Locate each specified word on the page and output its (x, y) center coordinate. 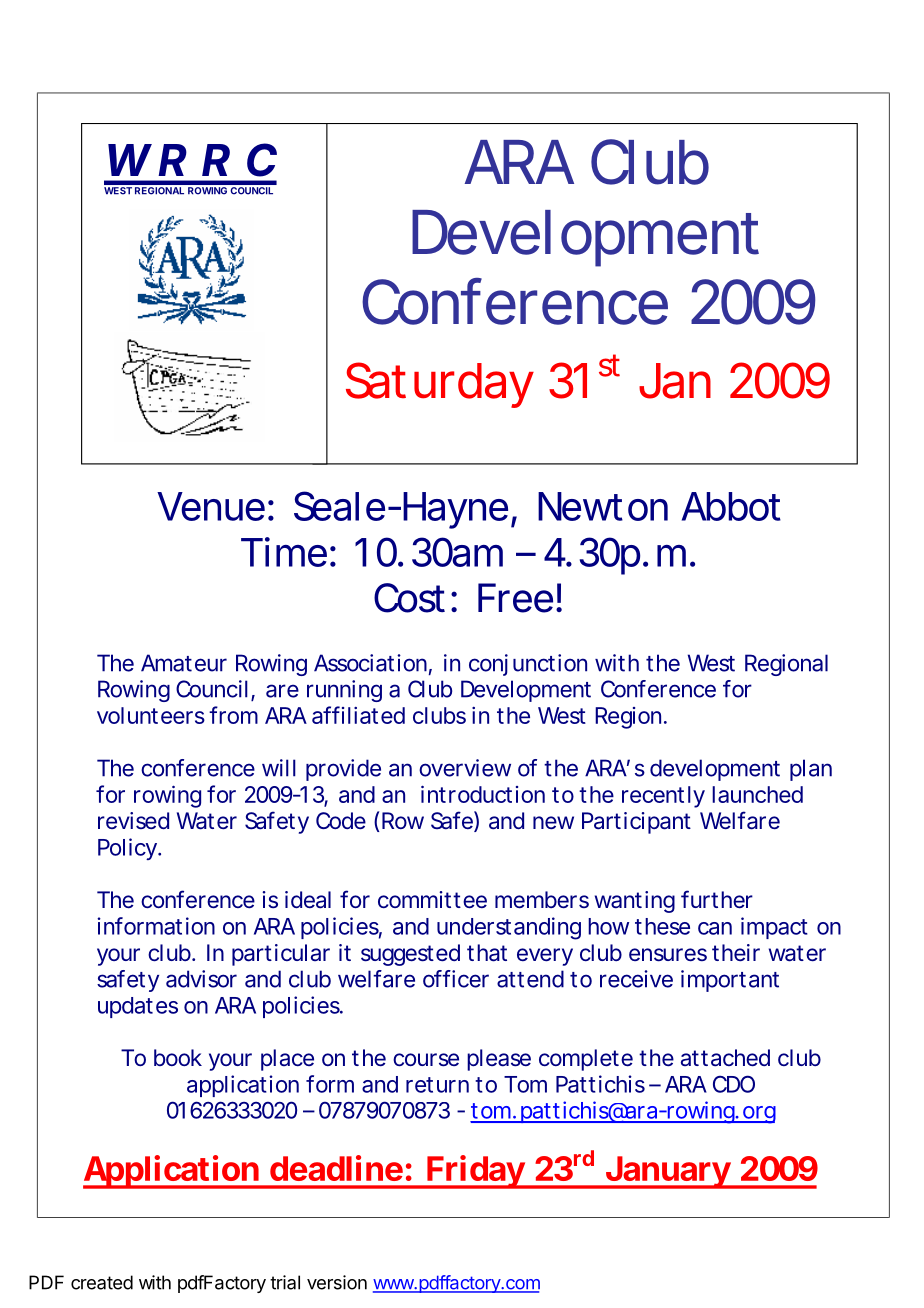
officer (456, 979)
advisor (201, 979)
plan (811, 770)
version (337, 1282)
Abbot (731, 506)
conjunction (528, 665)
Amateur (184, 663)
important (730, 981)
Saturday (440, 385)
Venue (211, 506)
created (102, 1282)
